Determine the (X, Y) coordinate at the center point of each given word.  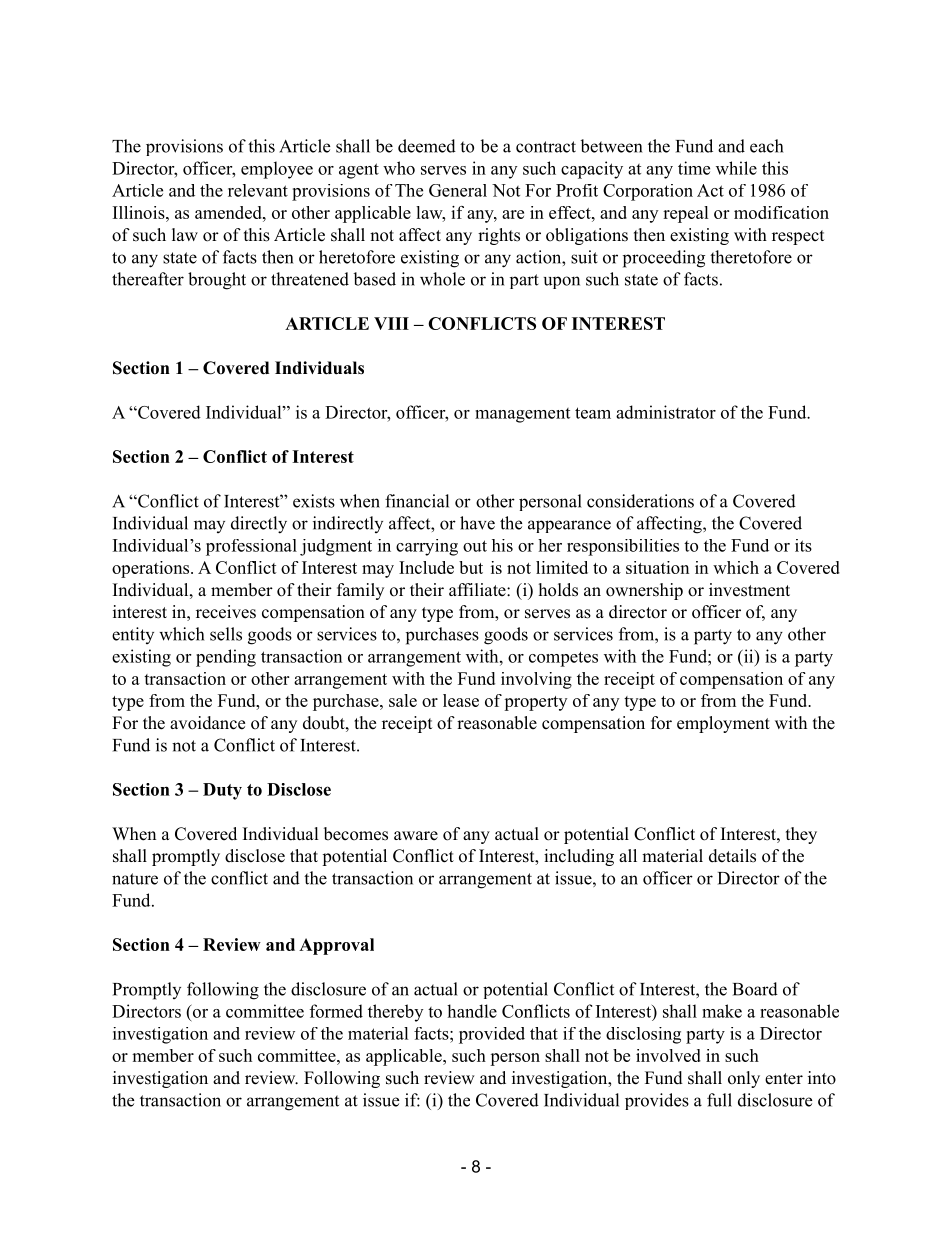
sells (226, 634)
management (522, 415)
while (736, 168)
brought (217, 281)
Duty (222, 791)
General (458, 190)
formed (336, 1011)
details (732, 856)
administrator (666, 412)
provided (492, 1035)
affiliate (478, 590)
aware (416, 836)
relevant (258, 190)
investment (749, 590)
